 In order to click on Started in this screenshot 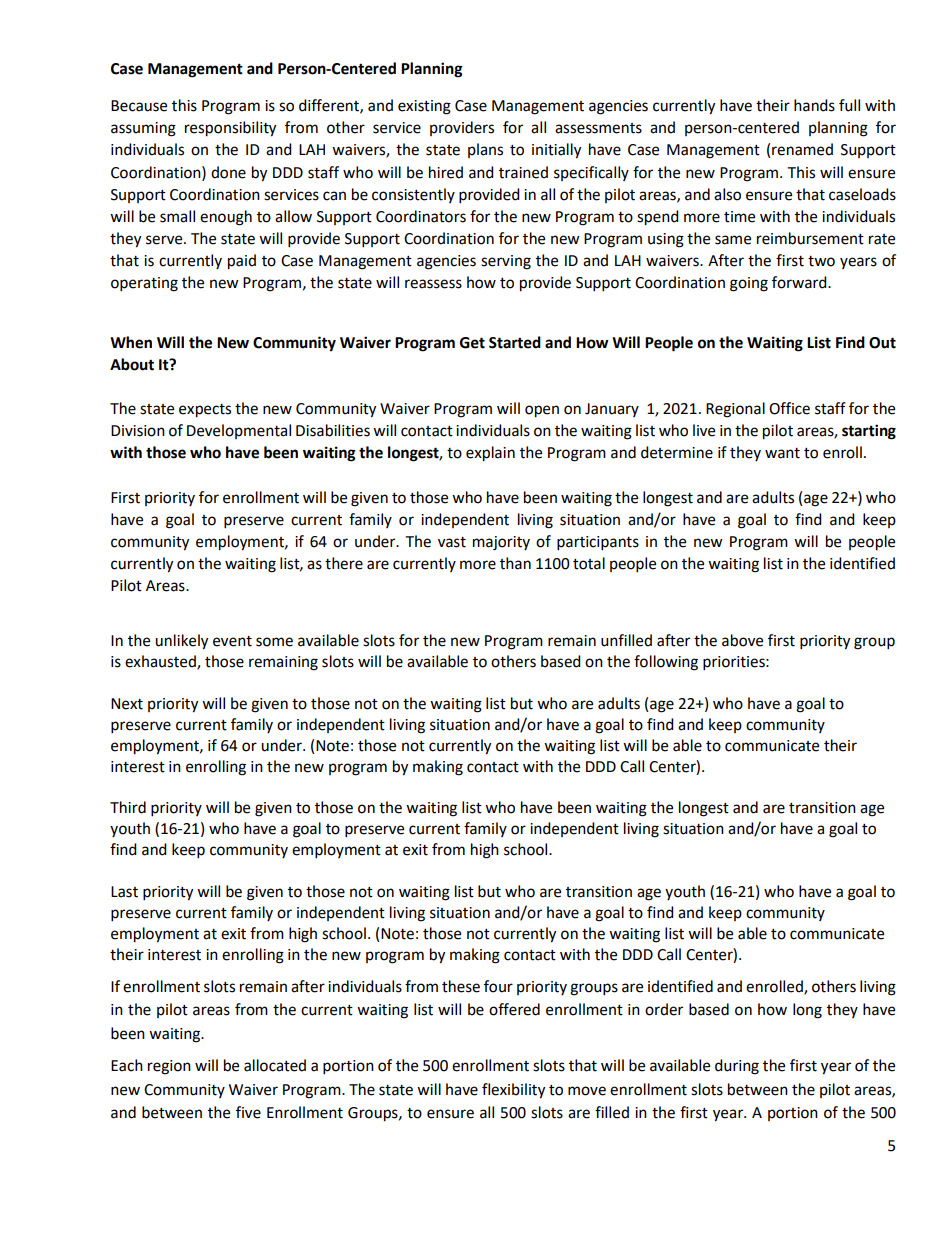, I will do `click(515, 342)`.
